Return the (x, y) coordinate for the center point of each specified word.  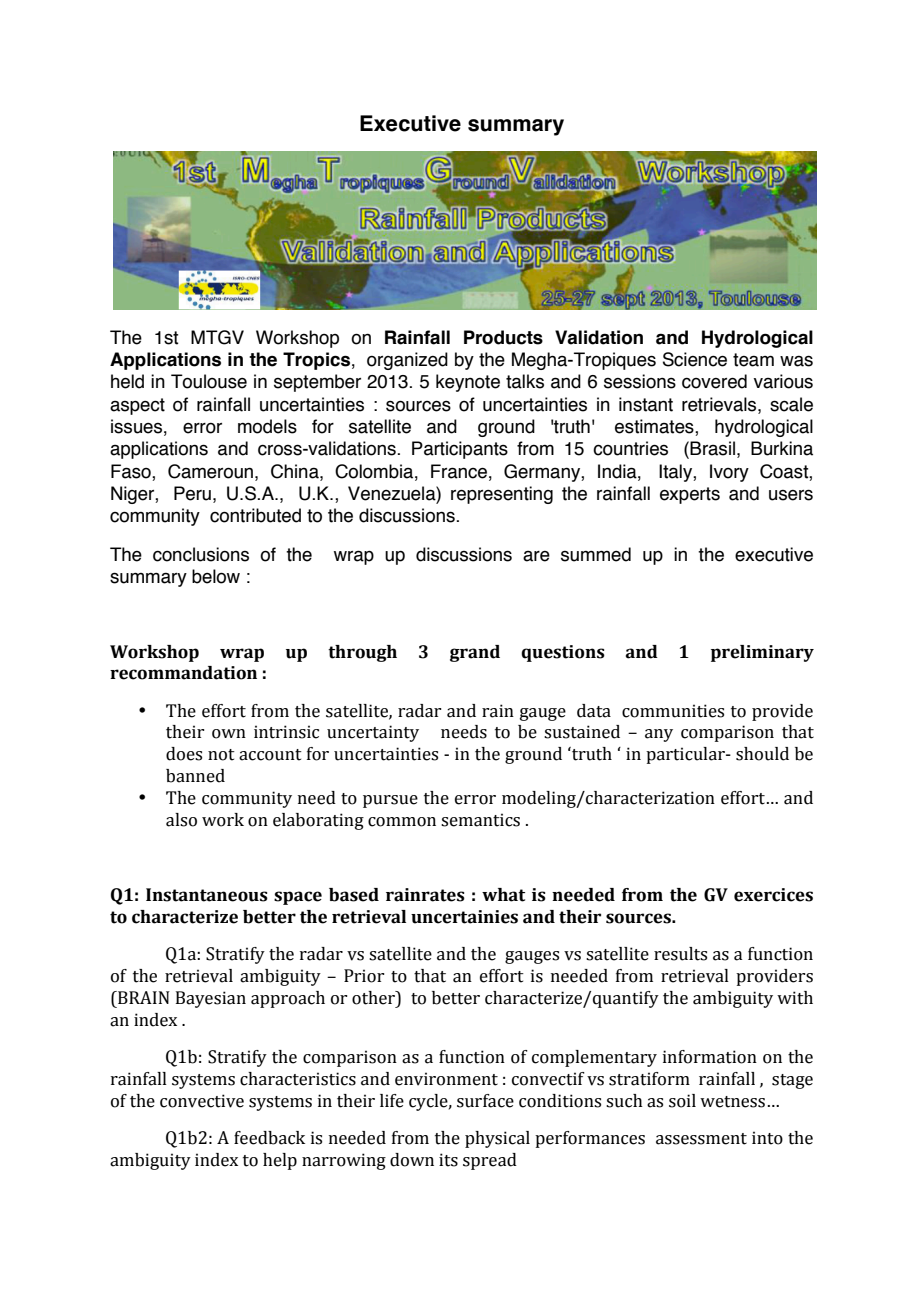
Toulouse (209, 381)
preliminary (762, 653)
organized (407, 361)
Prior (364, 976)
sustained (582, 732)
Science (695, 359)
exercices (773, 895)
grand (475, 653)
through (362, 653)
